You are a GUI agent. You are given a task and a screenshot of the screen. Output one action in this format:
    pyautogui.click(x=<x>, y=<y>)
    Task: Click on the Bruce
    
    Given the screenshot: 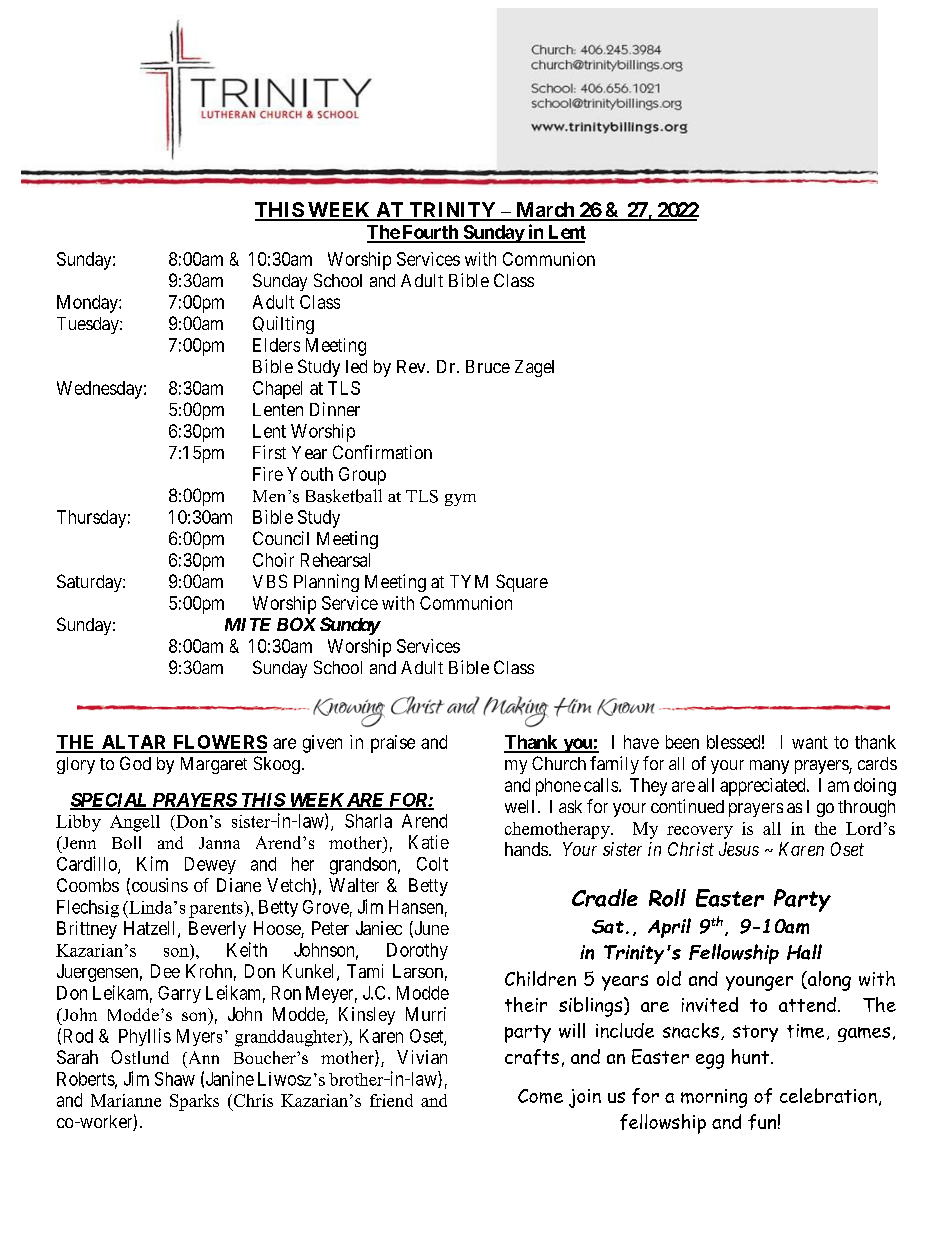 What is the action you would take?
    pyautogui.click(x=488, y=366)
